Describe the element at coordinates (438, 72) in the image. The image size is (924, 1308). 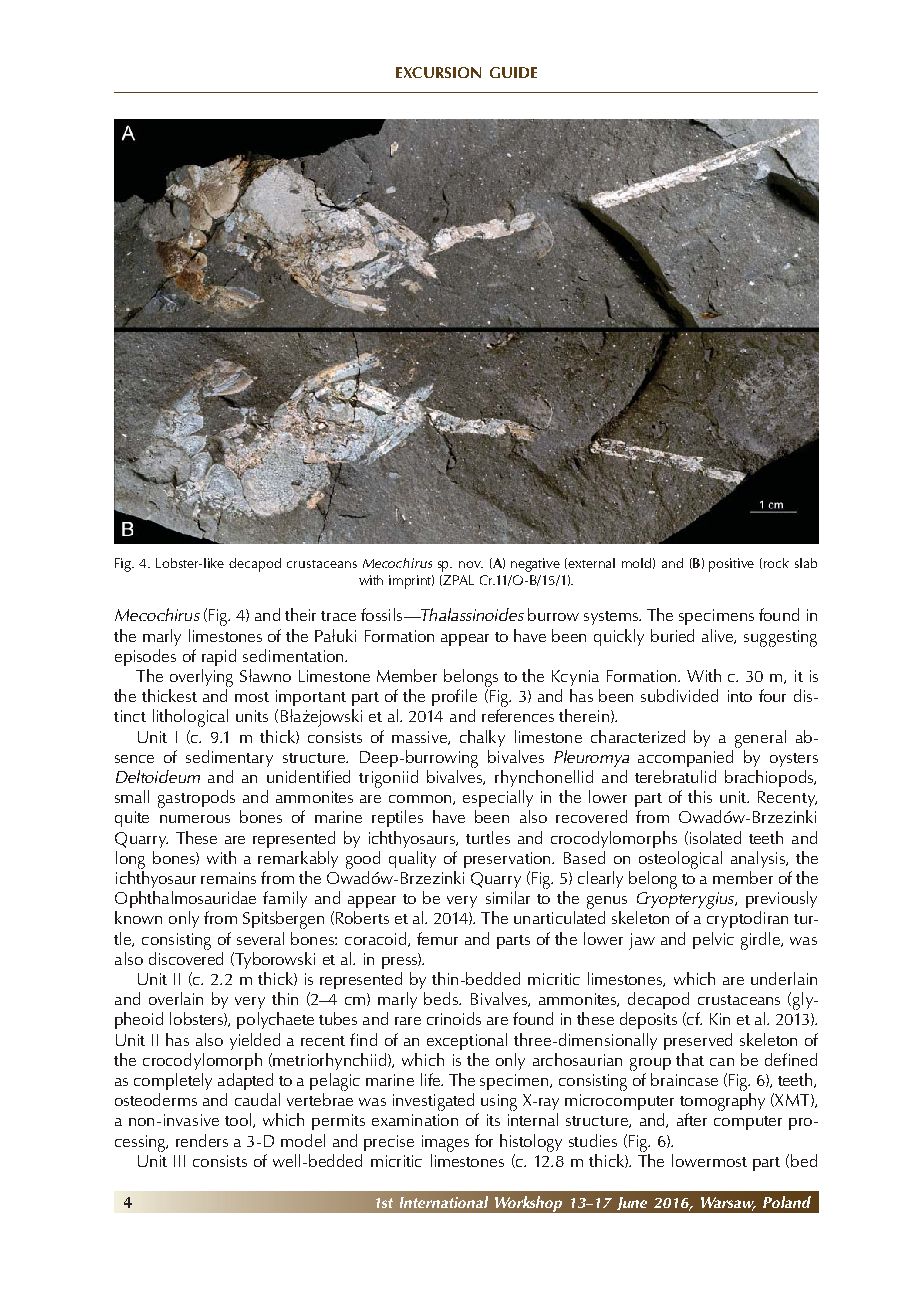
I see `EXCURSION` at that location.
